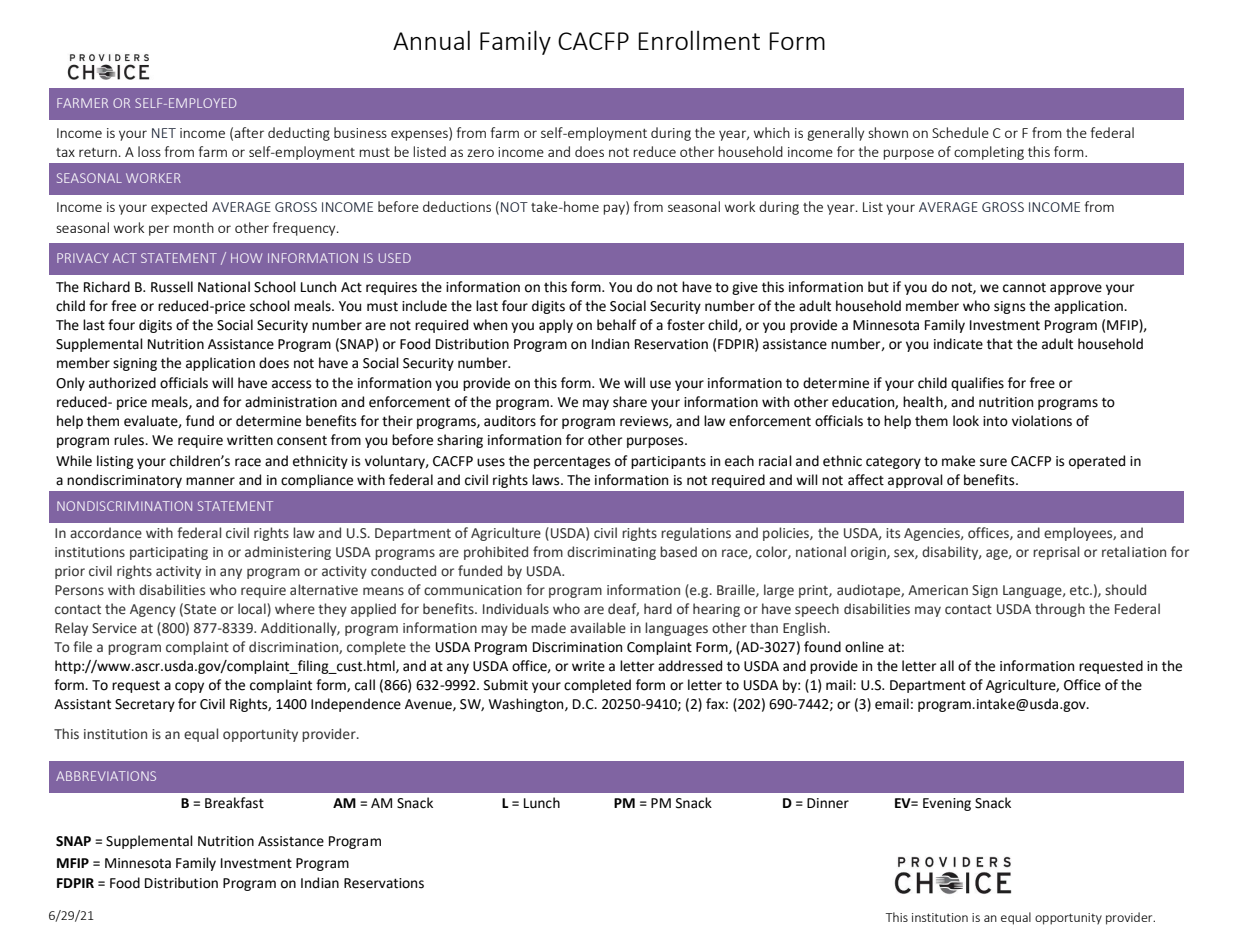 The width and height of the image is (1233, 952). I want to click on Breakfast, so click(234, 803).
